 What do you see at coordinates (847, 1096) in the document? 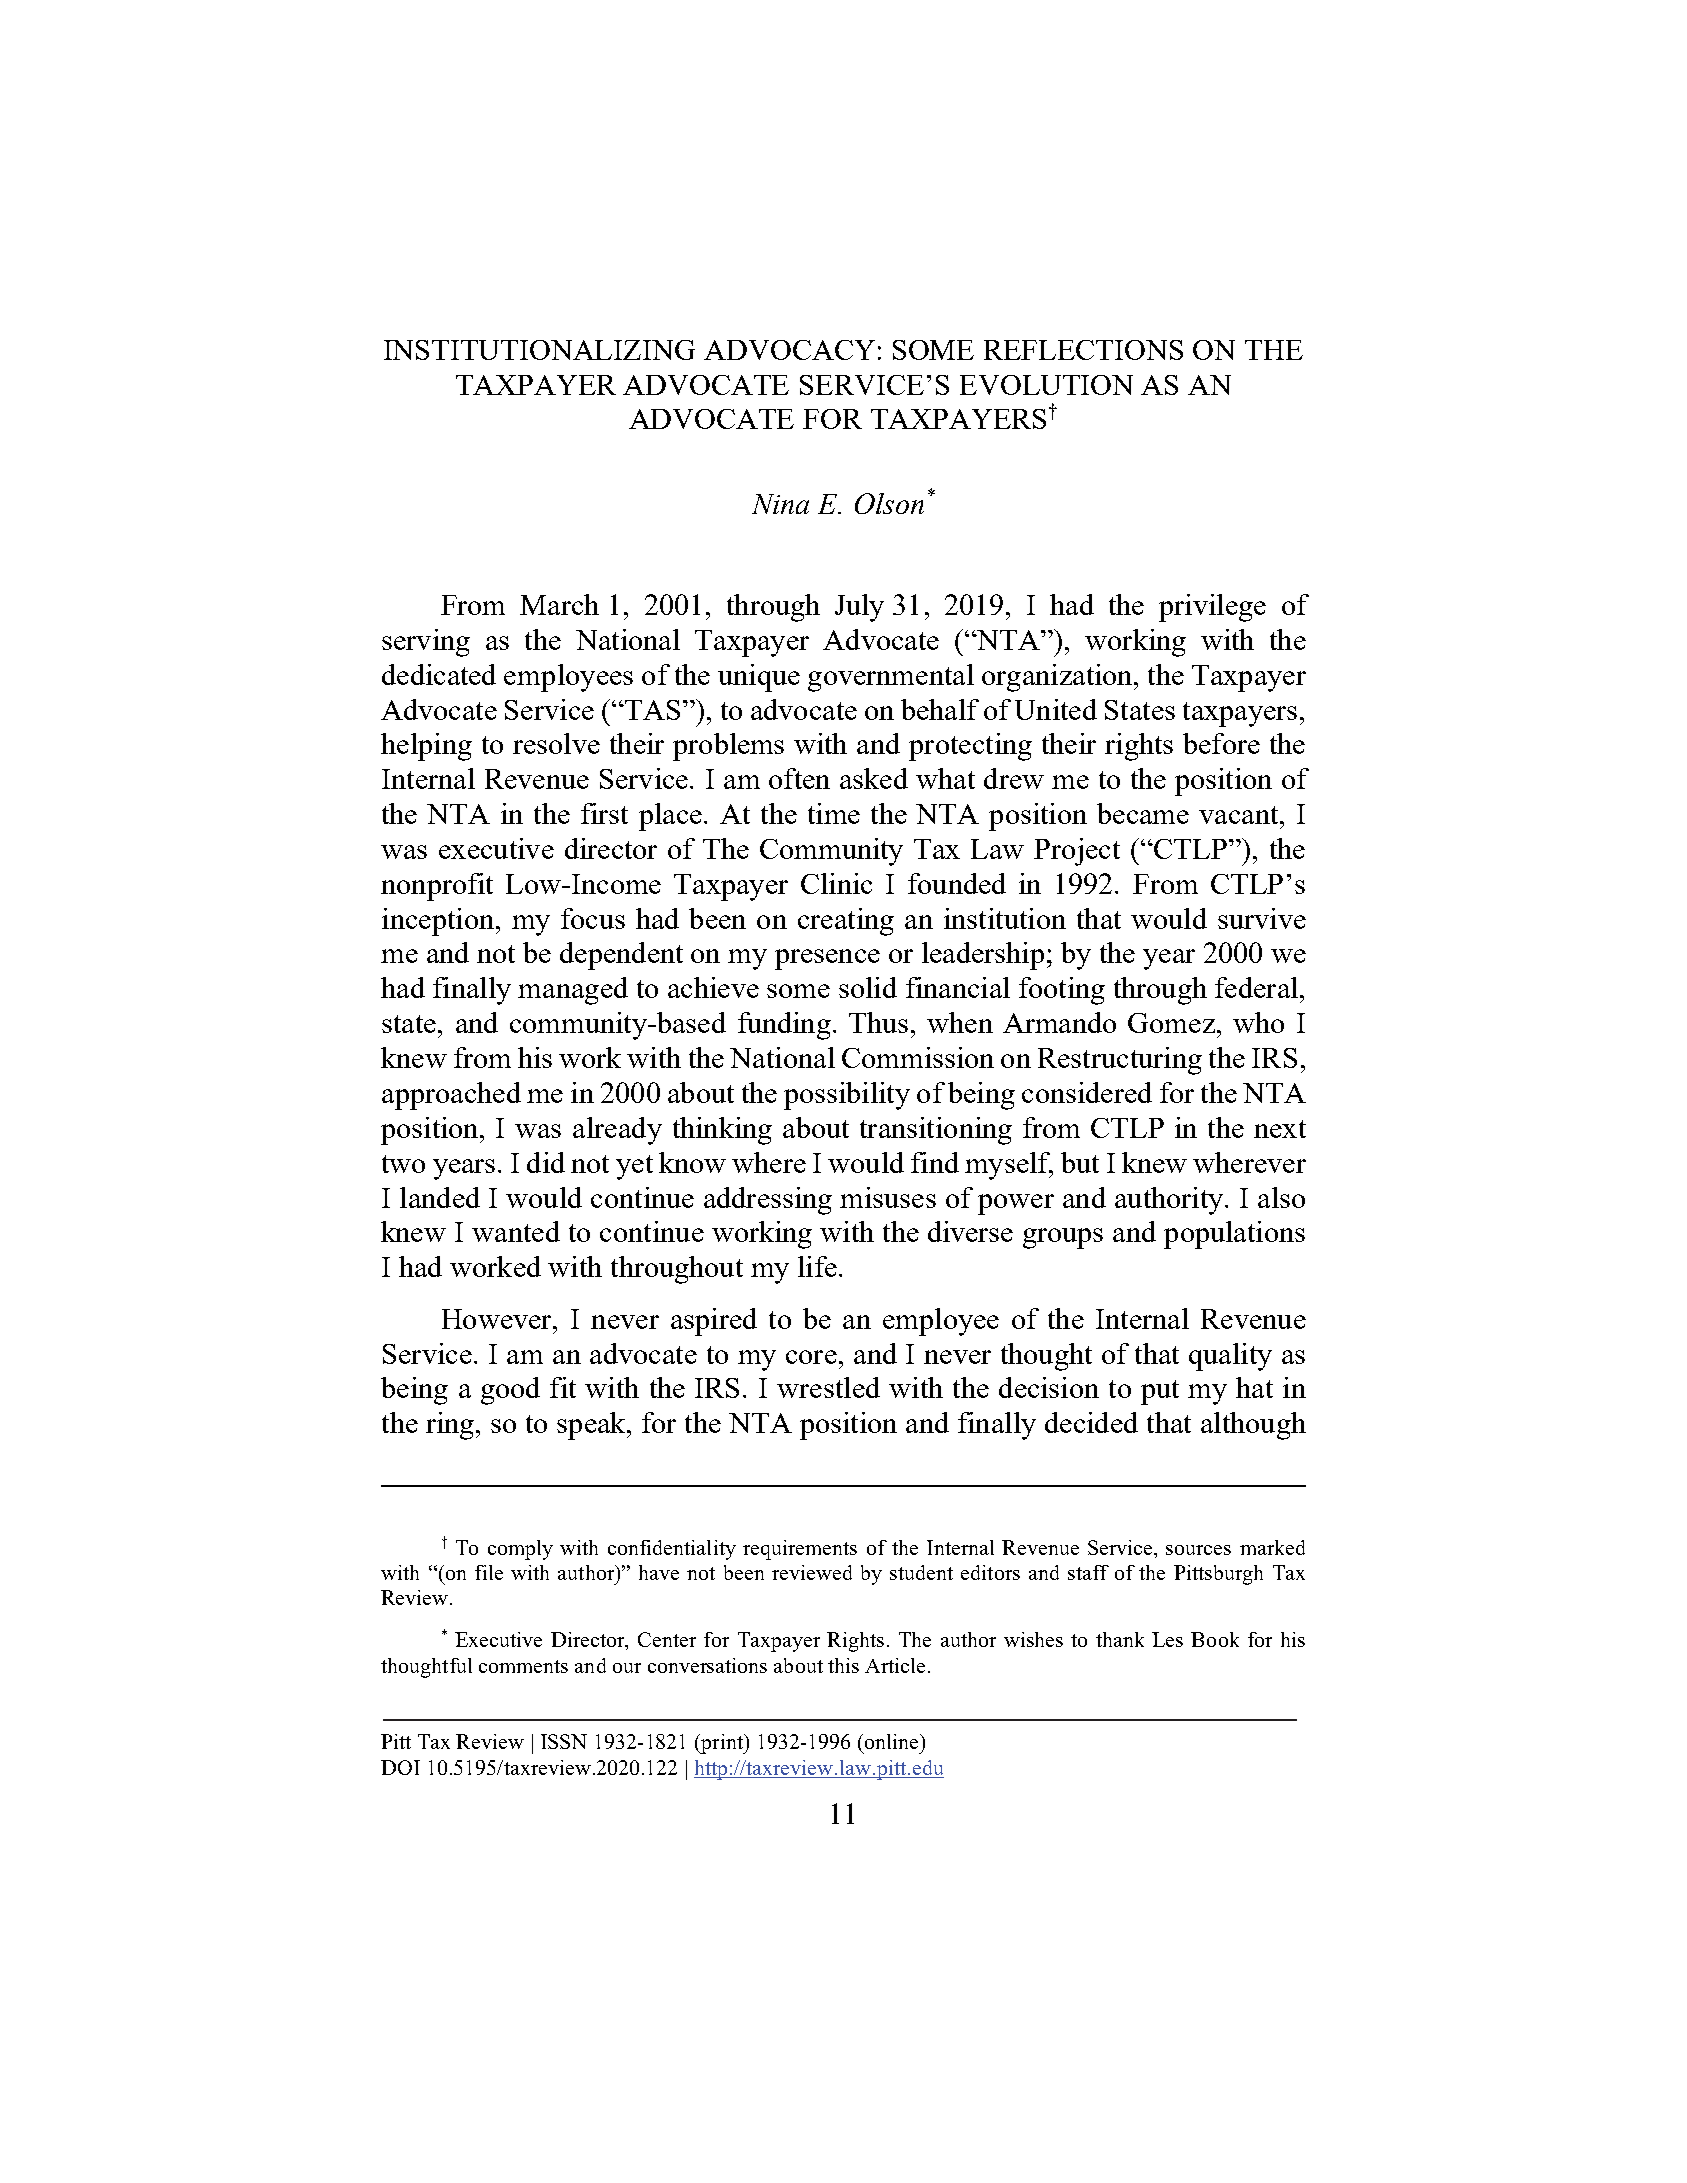
I see `possibility` at bounding box center [847, 1096].
